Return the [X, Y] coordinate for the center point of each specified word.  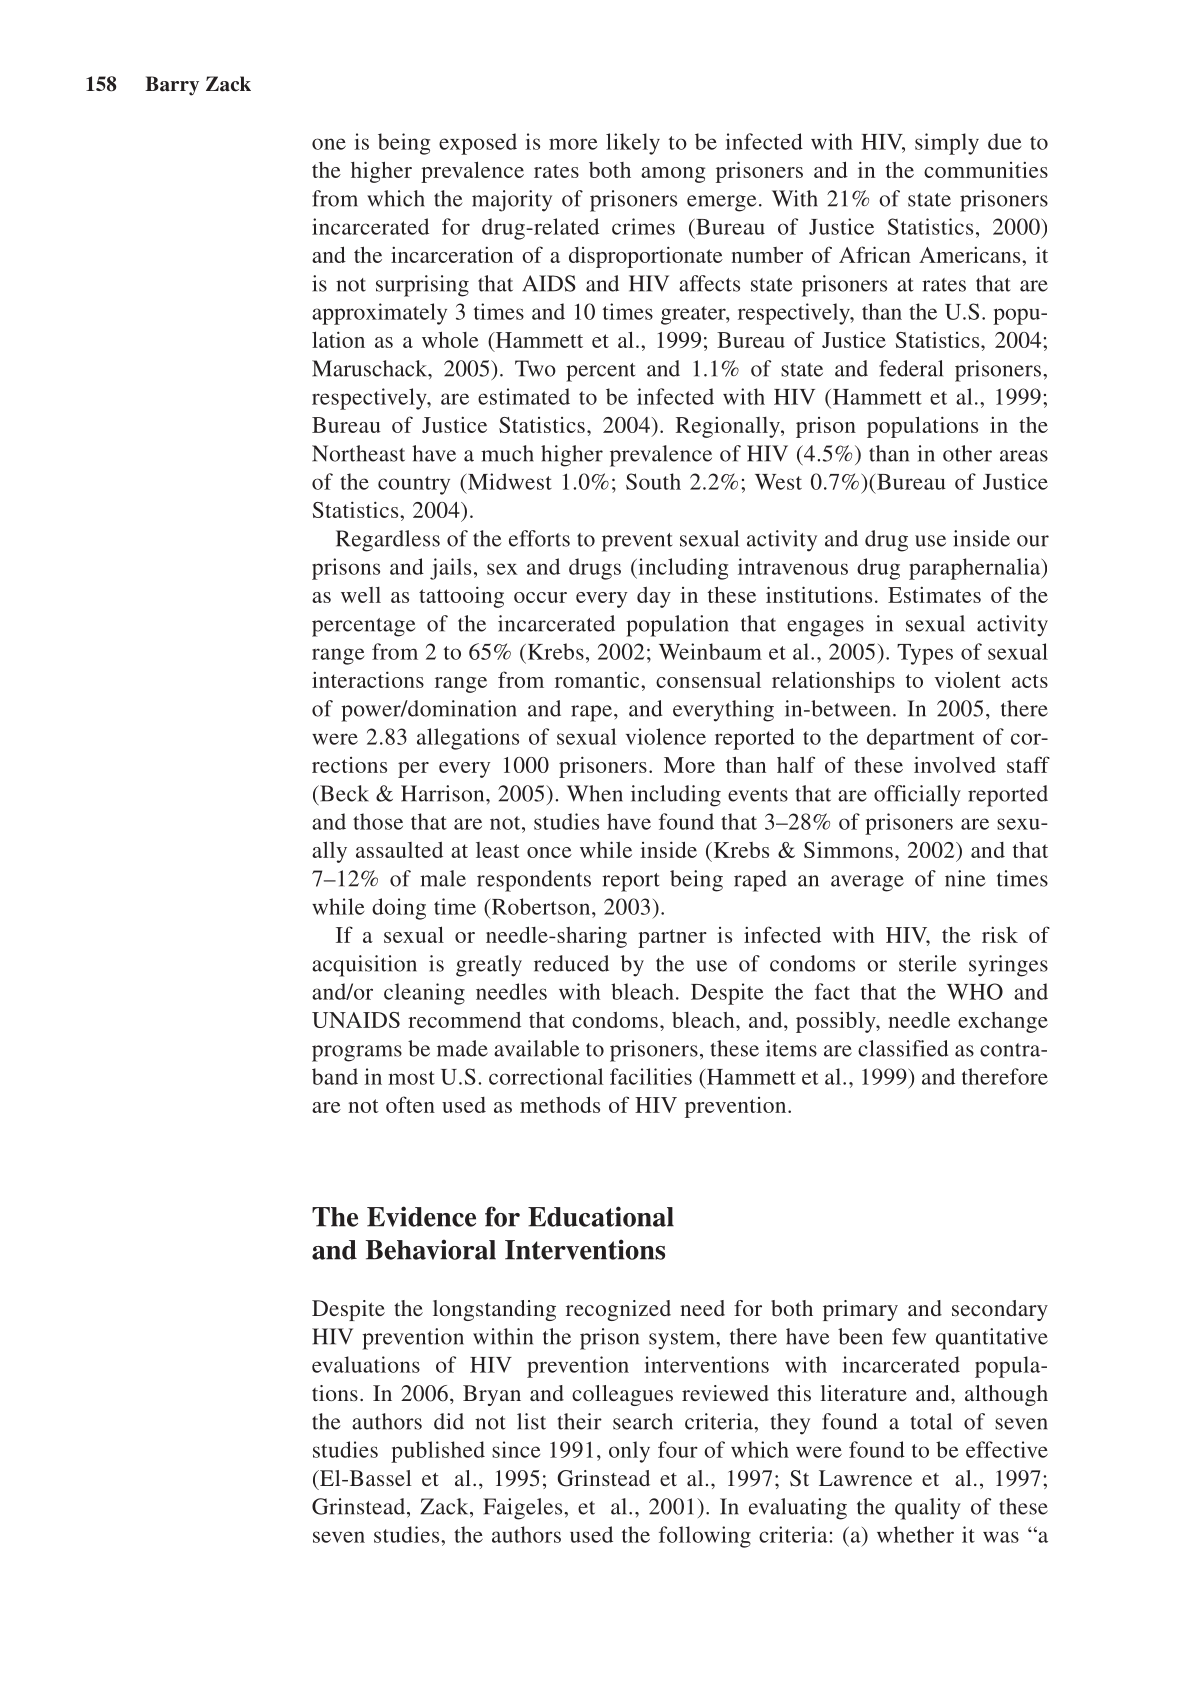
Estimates [934, 594]
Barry [172, 86]
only [629, 1452]
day [654, 597]
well [361, 595]
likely [633, 144]
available [537, 1048]
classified [903, 1048]
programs [357, 1053]
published [438, 1452]
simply [947, 144]
